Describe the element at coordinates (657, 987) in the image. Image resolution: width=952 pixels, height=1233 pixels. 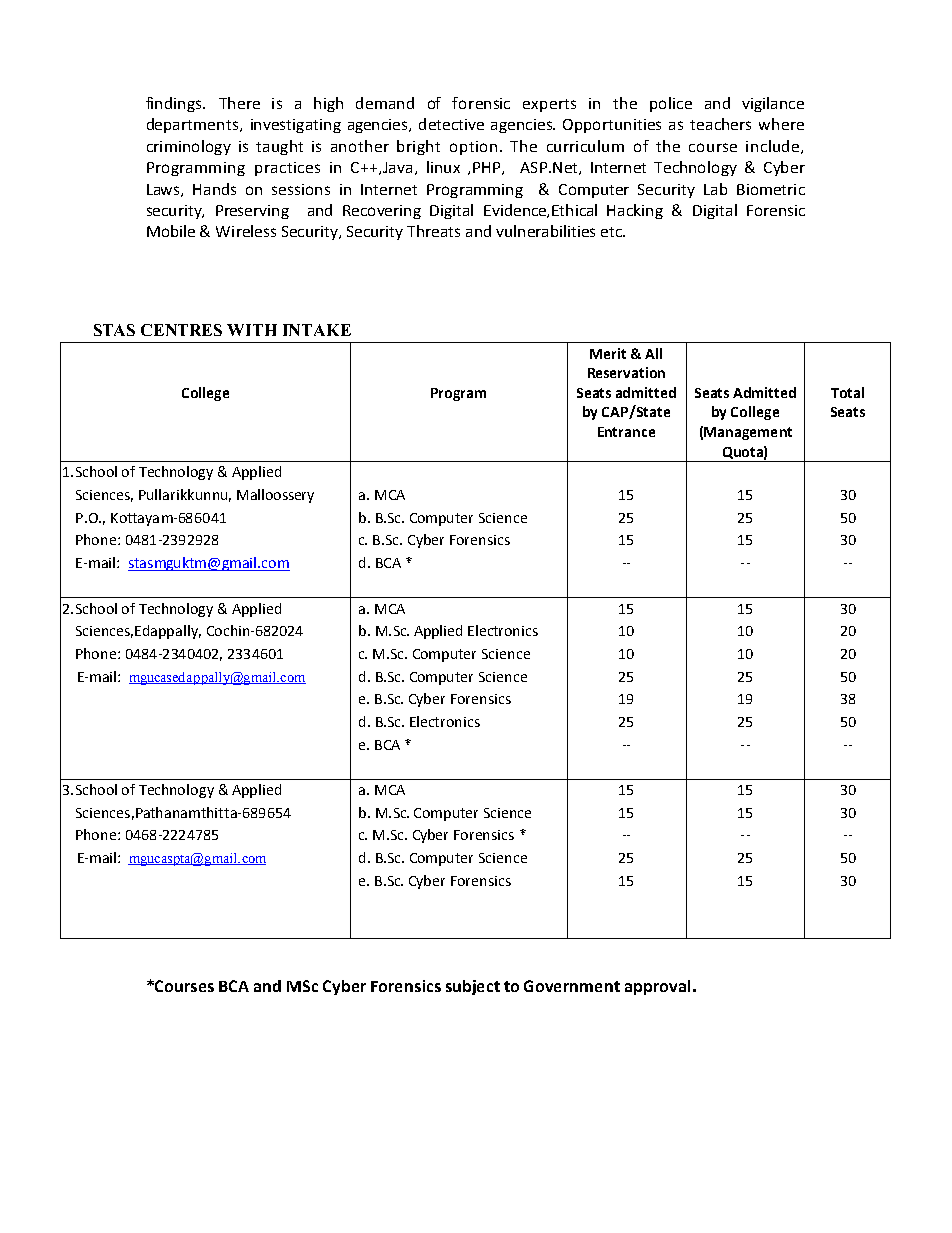
I see `approval` at that location.
